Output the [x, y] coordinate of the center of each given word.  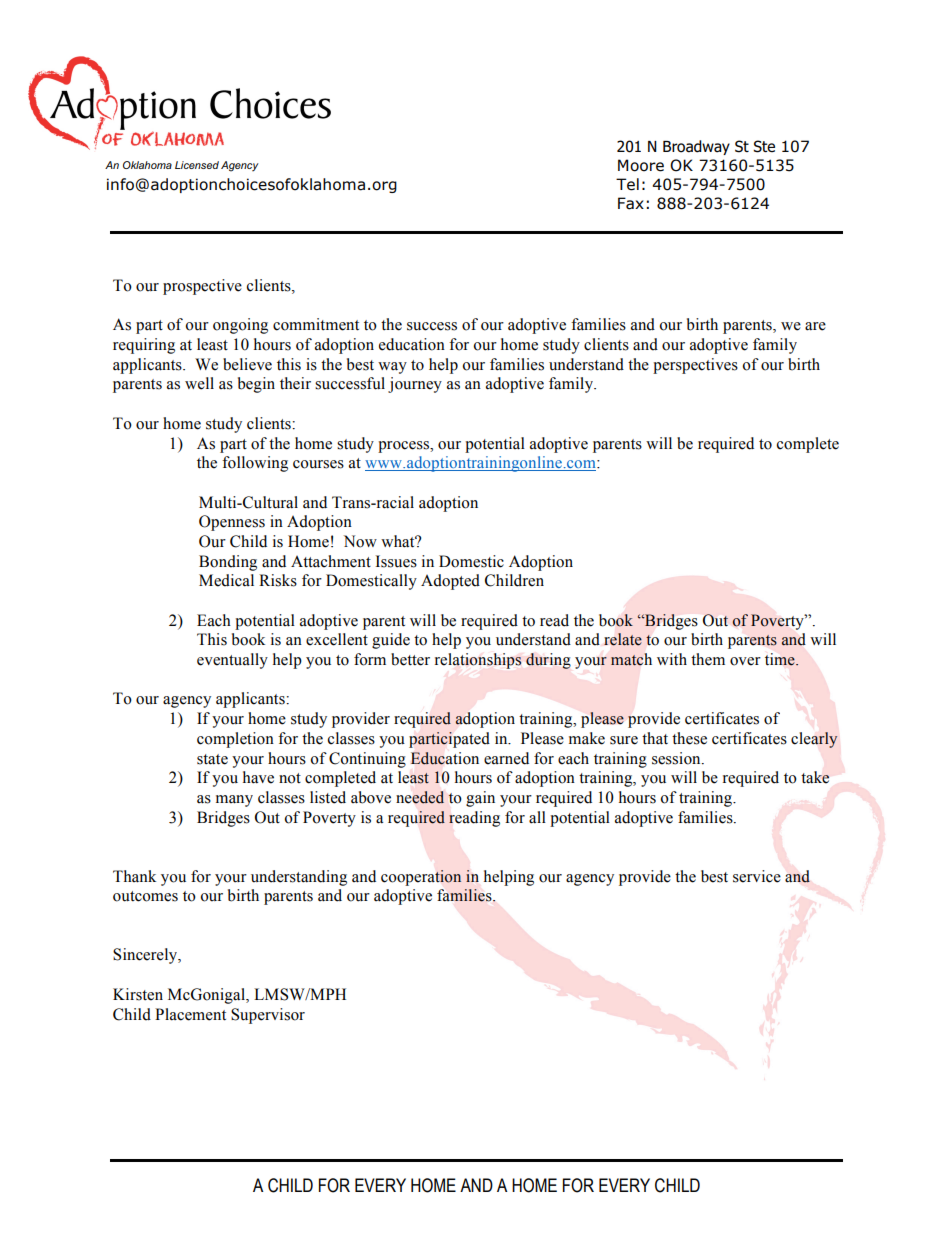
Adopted [450, 582]
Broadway [696, 147]
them [708, 659]
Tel [627, 184]
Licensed [197, 165]
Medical [226, 580]
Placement [190, 1014]
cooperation [421, 878]
